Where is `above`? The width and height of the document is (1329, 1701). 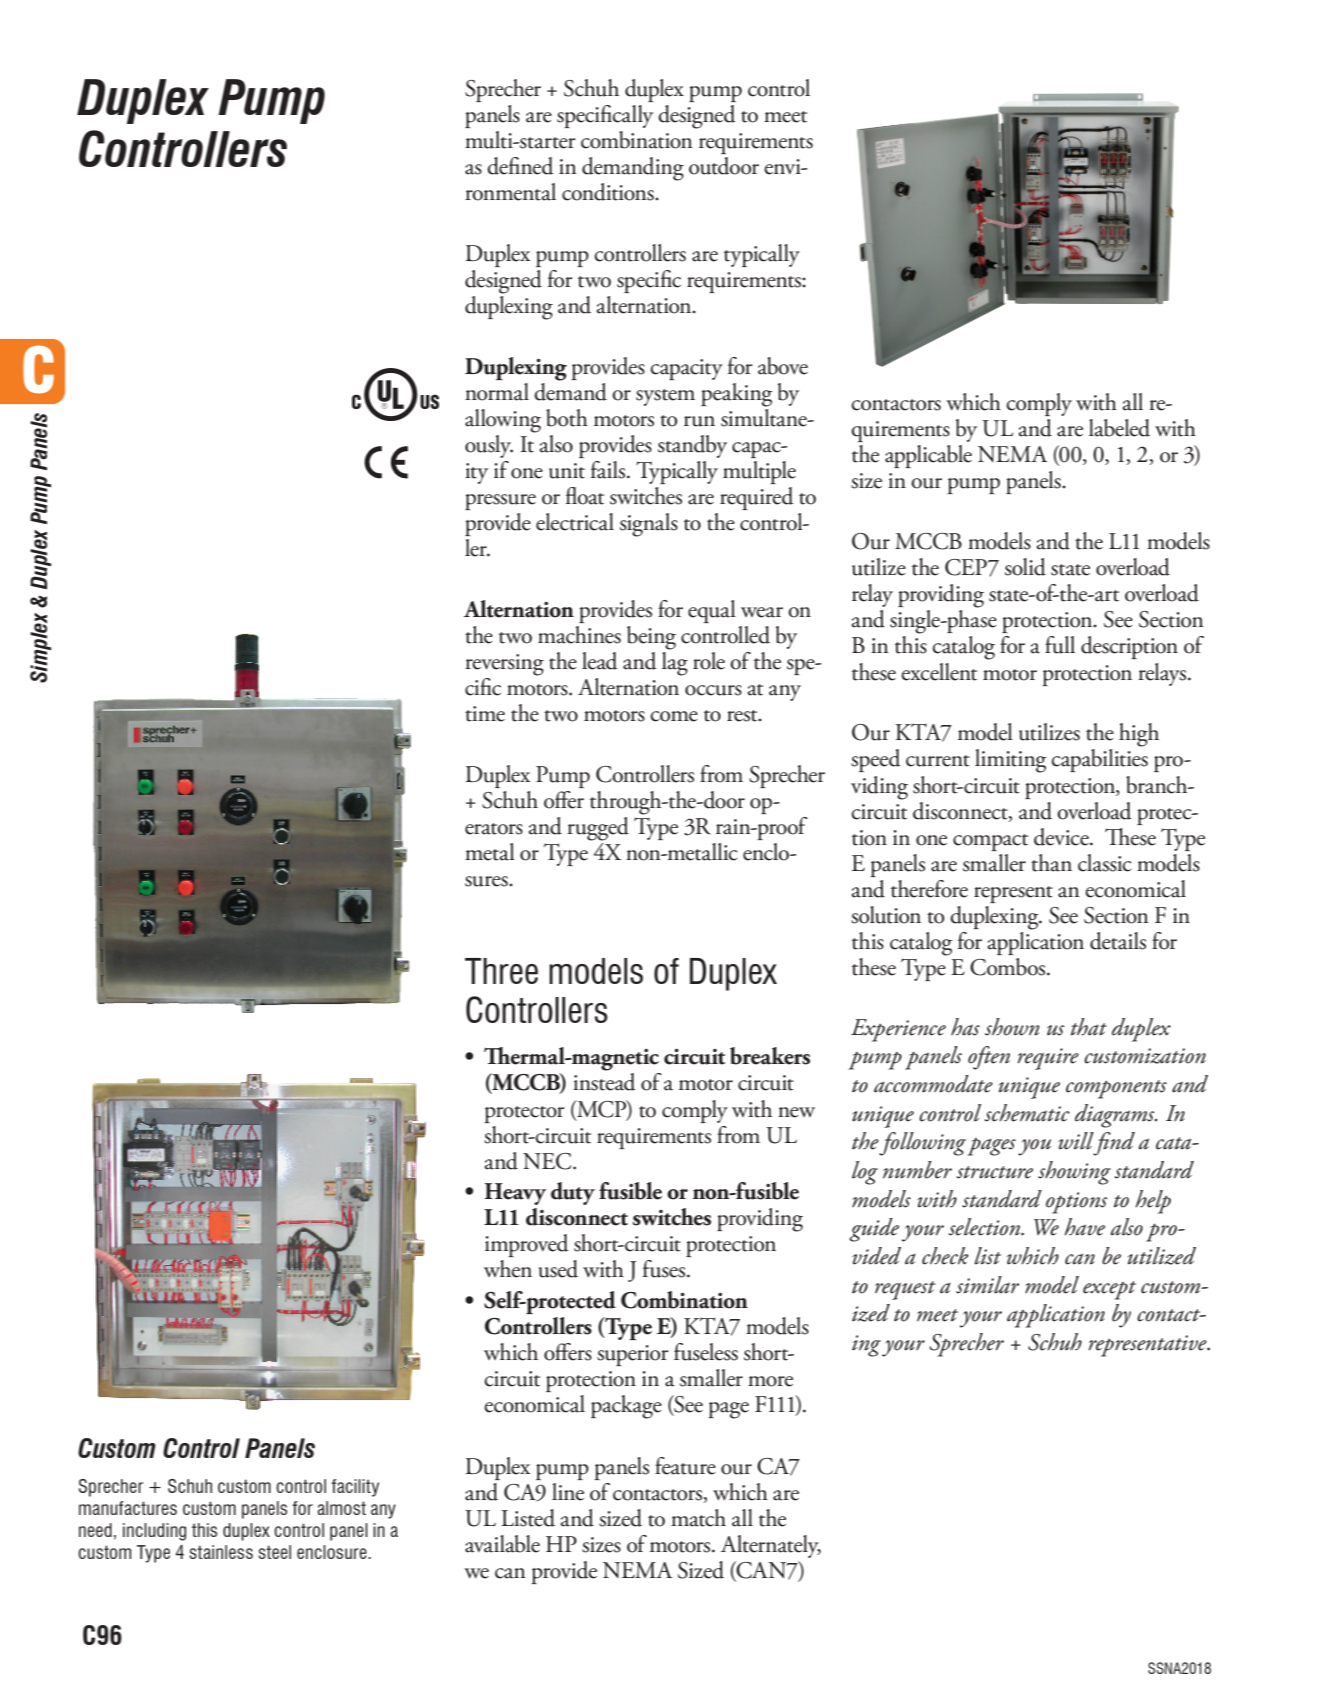
above is located at coordinates (783, 366).
